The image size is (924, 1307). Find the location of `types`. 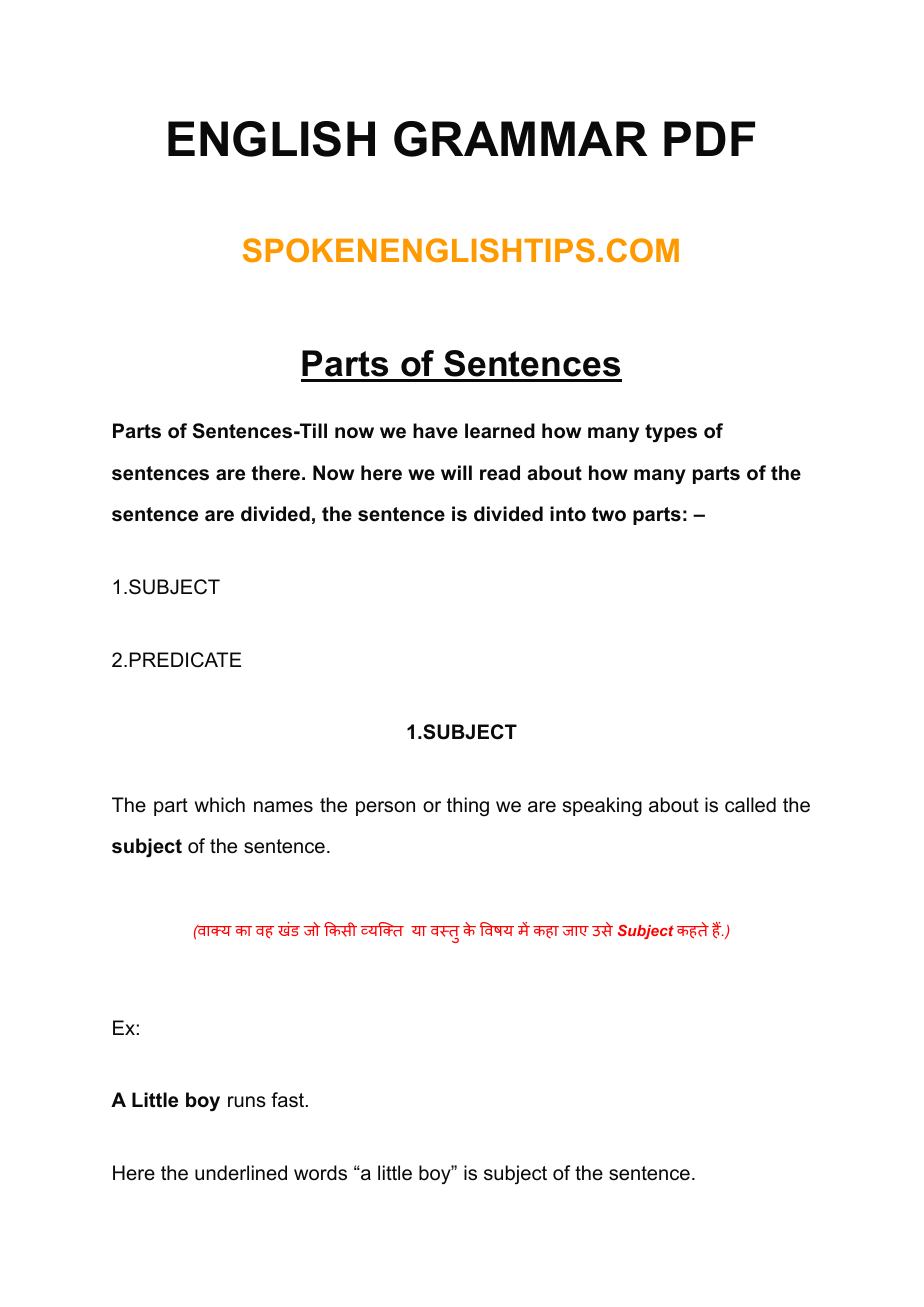

types is located at coordinates (671, 433).
